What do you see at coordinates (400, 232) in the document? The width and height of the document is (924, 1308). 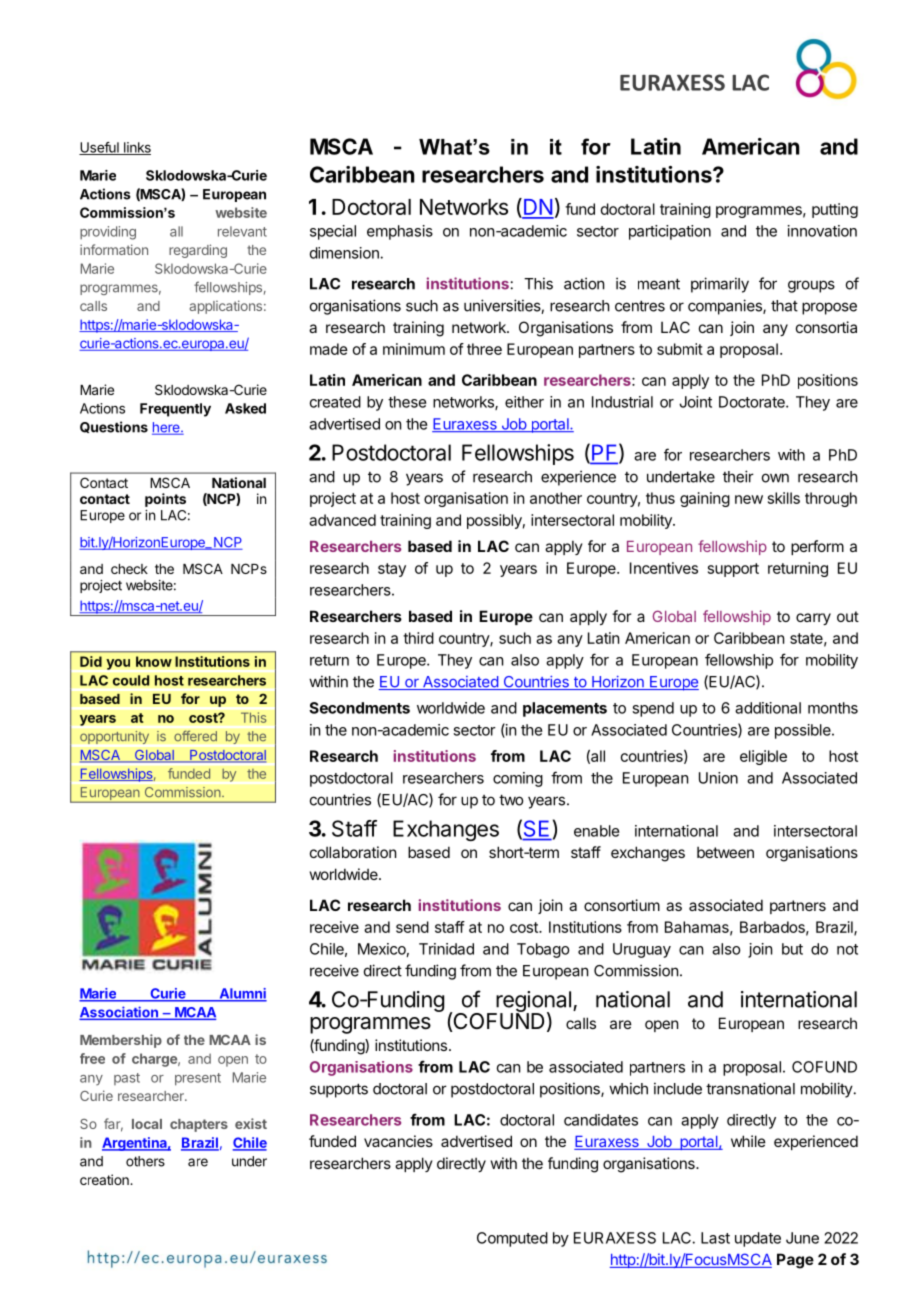 I see `emphasis` at bounding box center [400, 232].
